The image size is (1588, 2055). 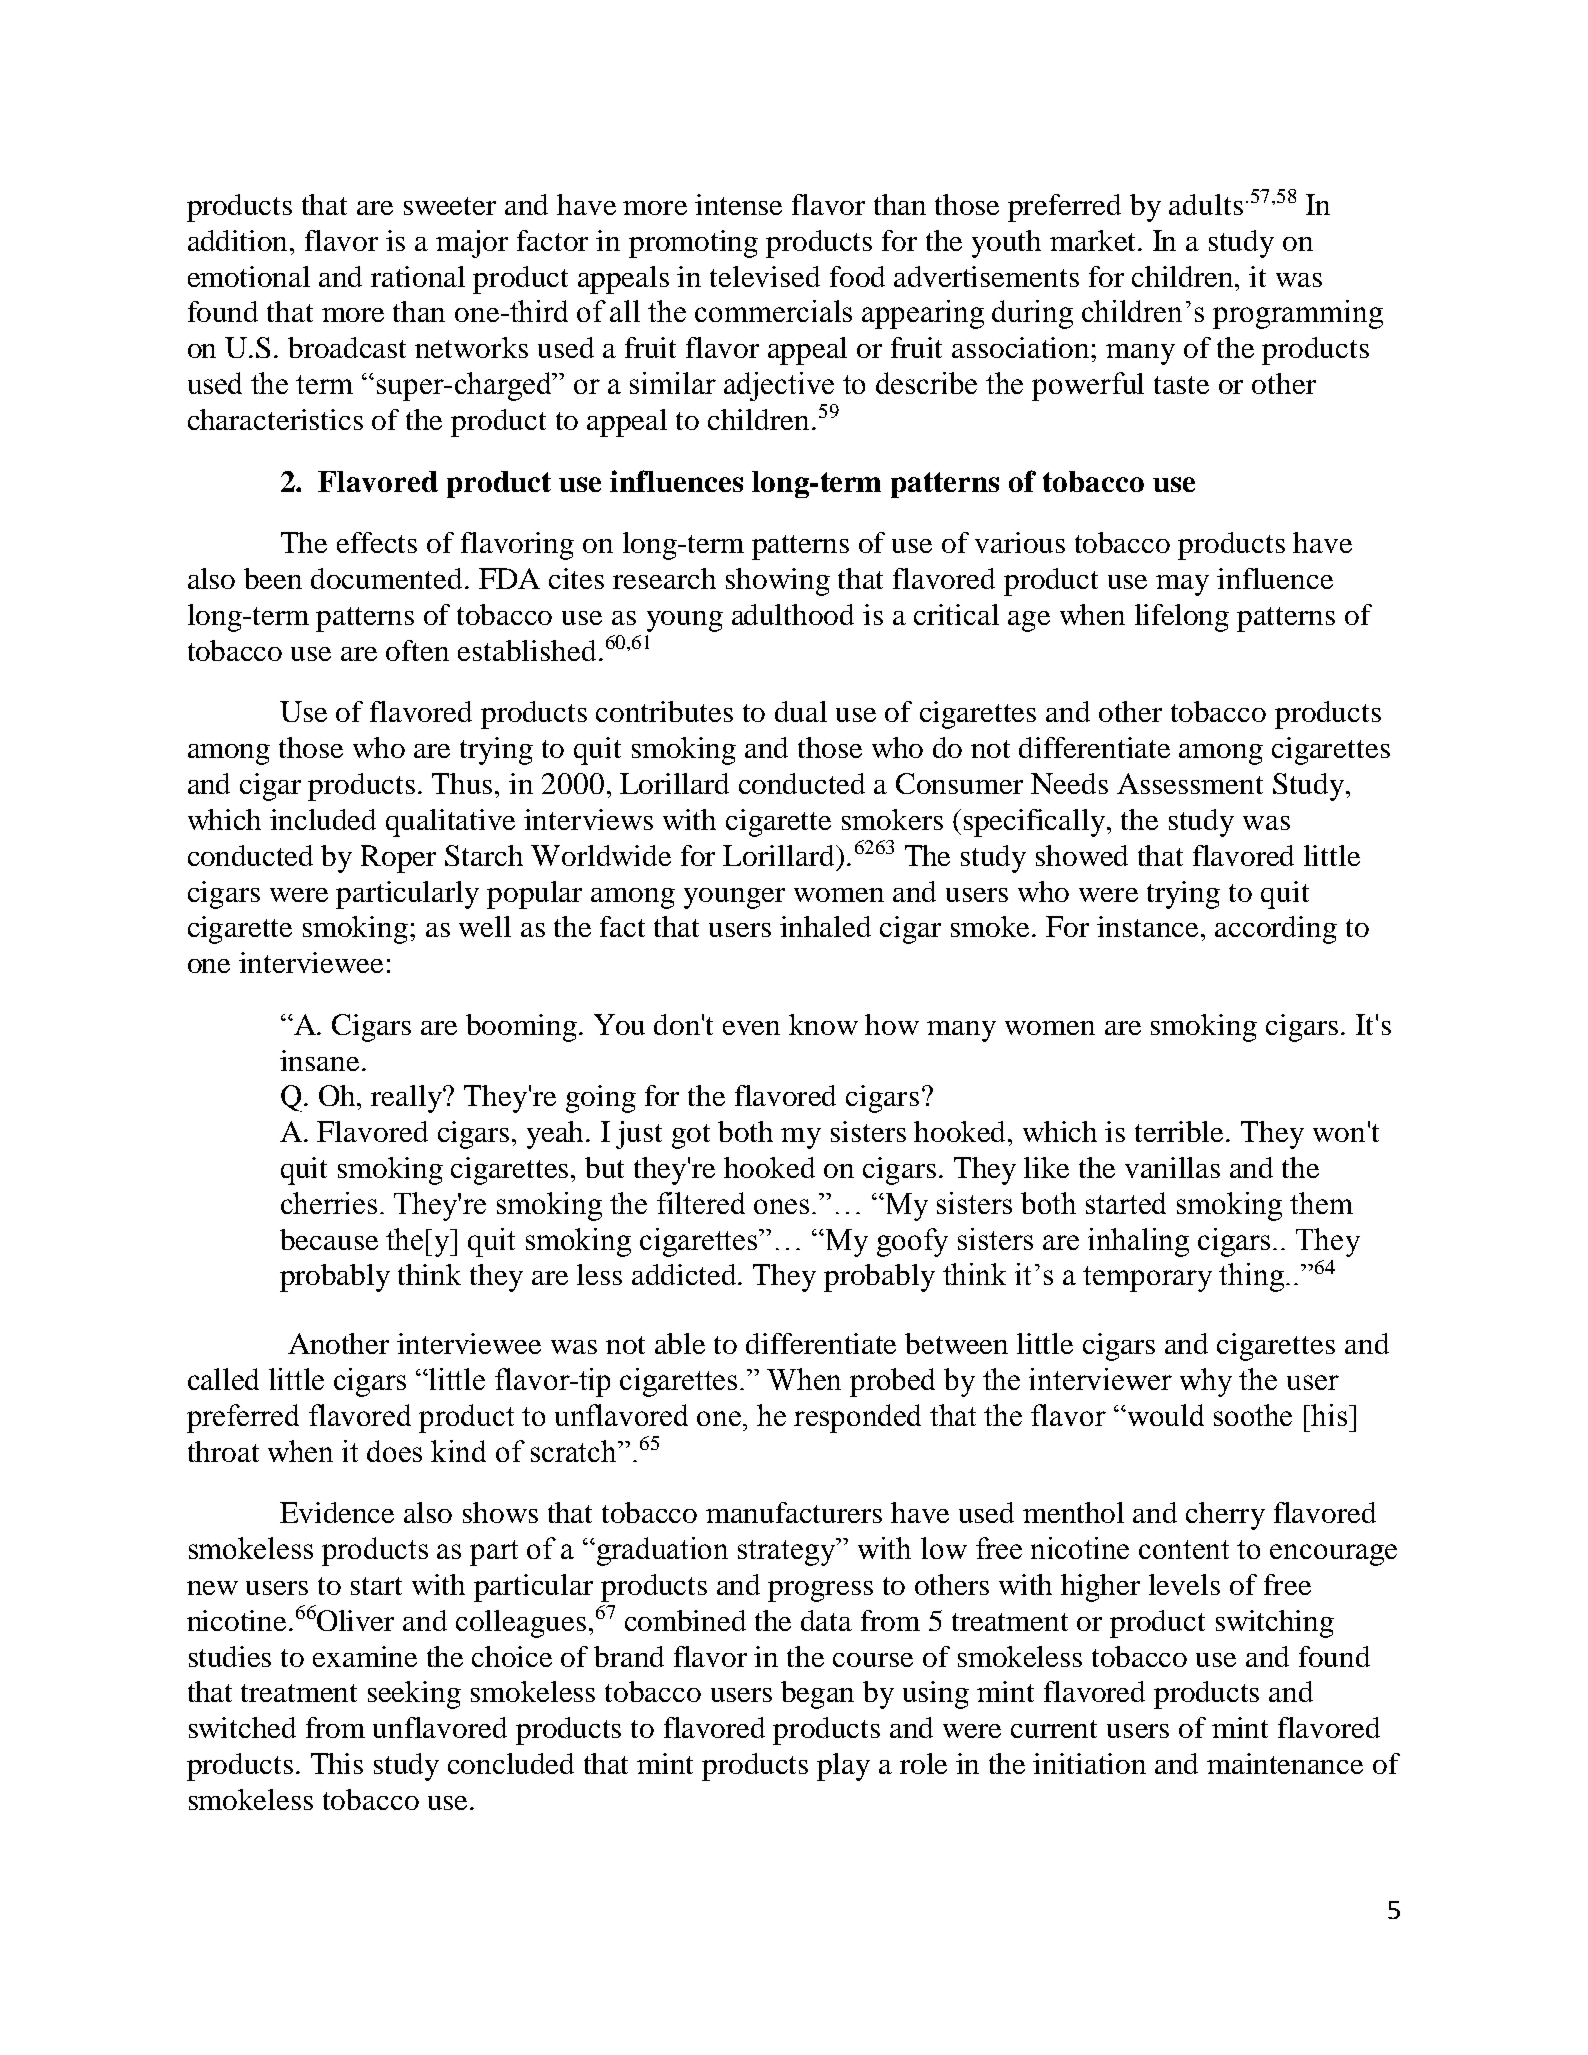 What do you see at coordinates (223, 1379) in the document?
I see `called` at bounding box center [223, 1379].
